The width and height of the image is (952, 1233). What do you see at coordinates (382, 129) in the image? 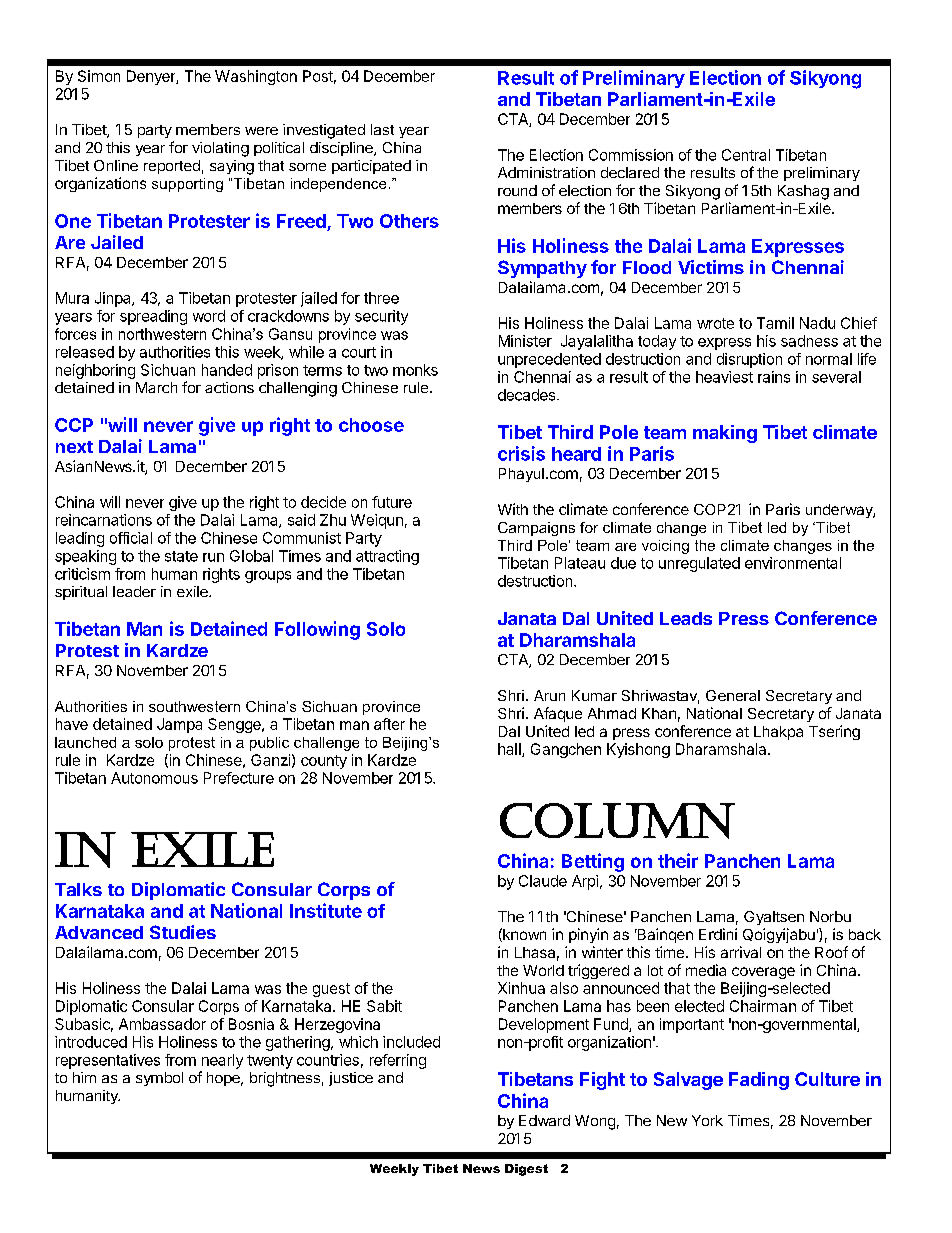
I see `last` at bounding box center [382, 129].
